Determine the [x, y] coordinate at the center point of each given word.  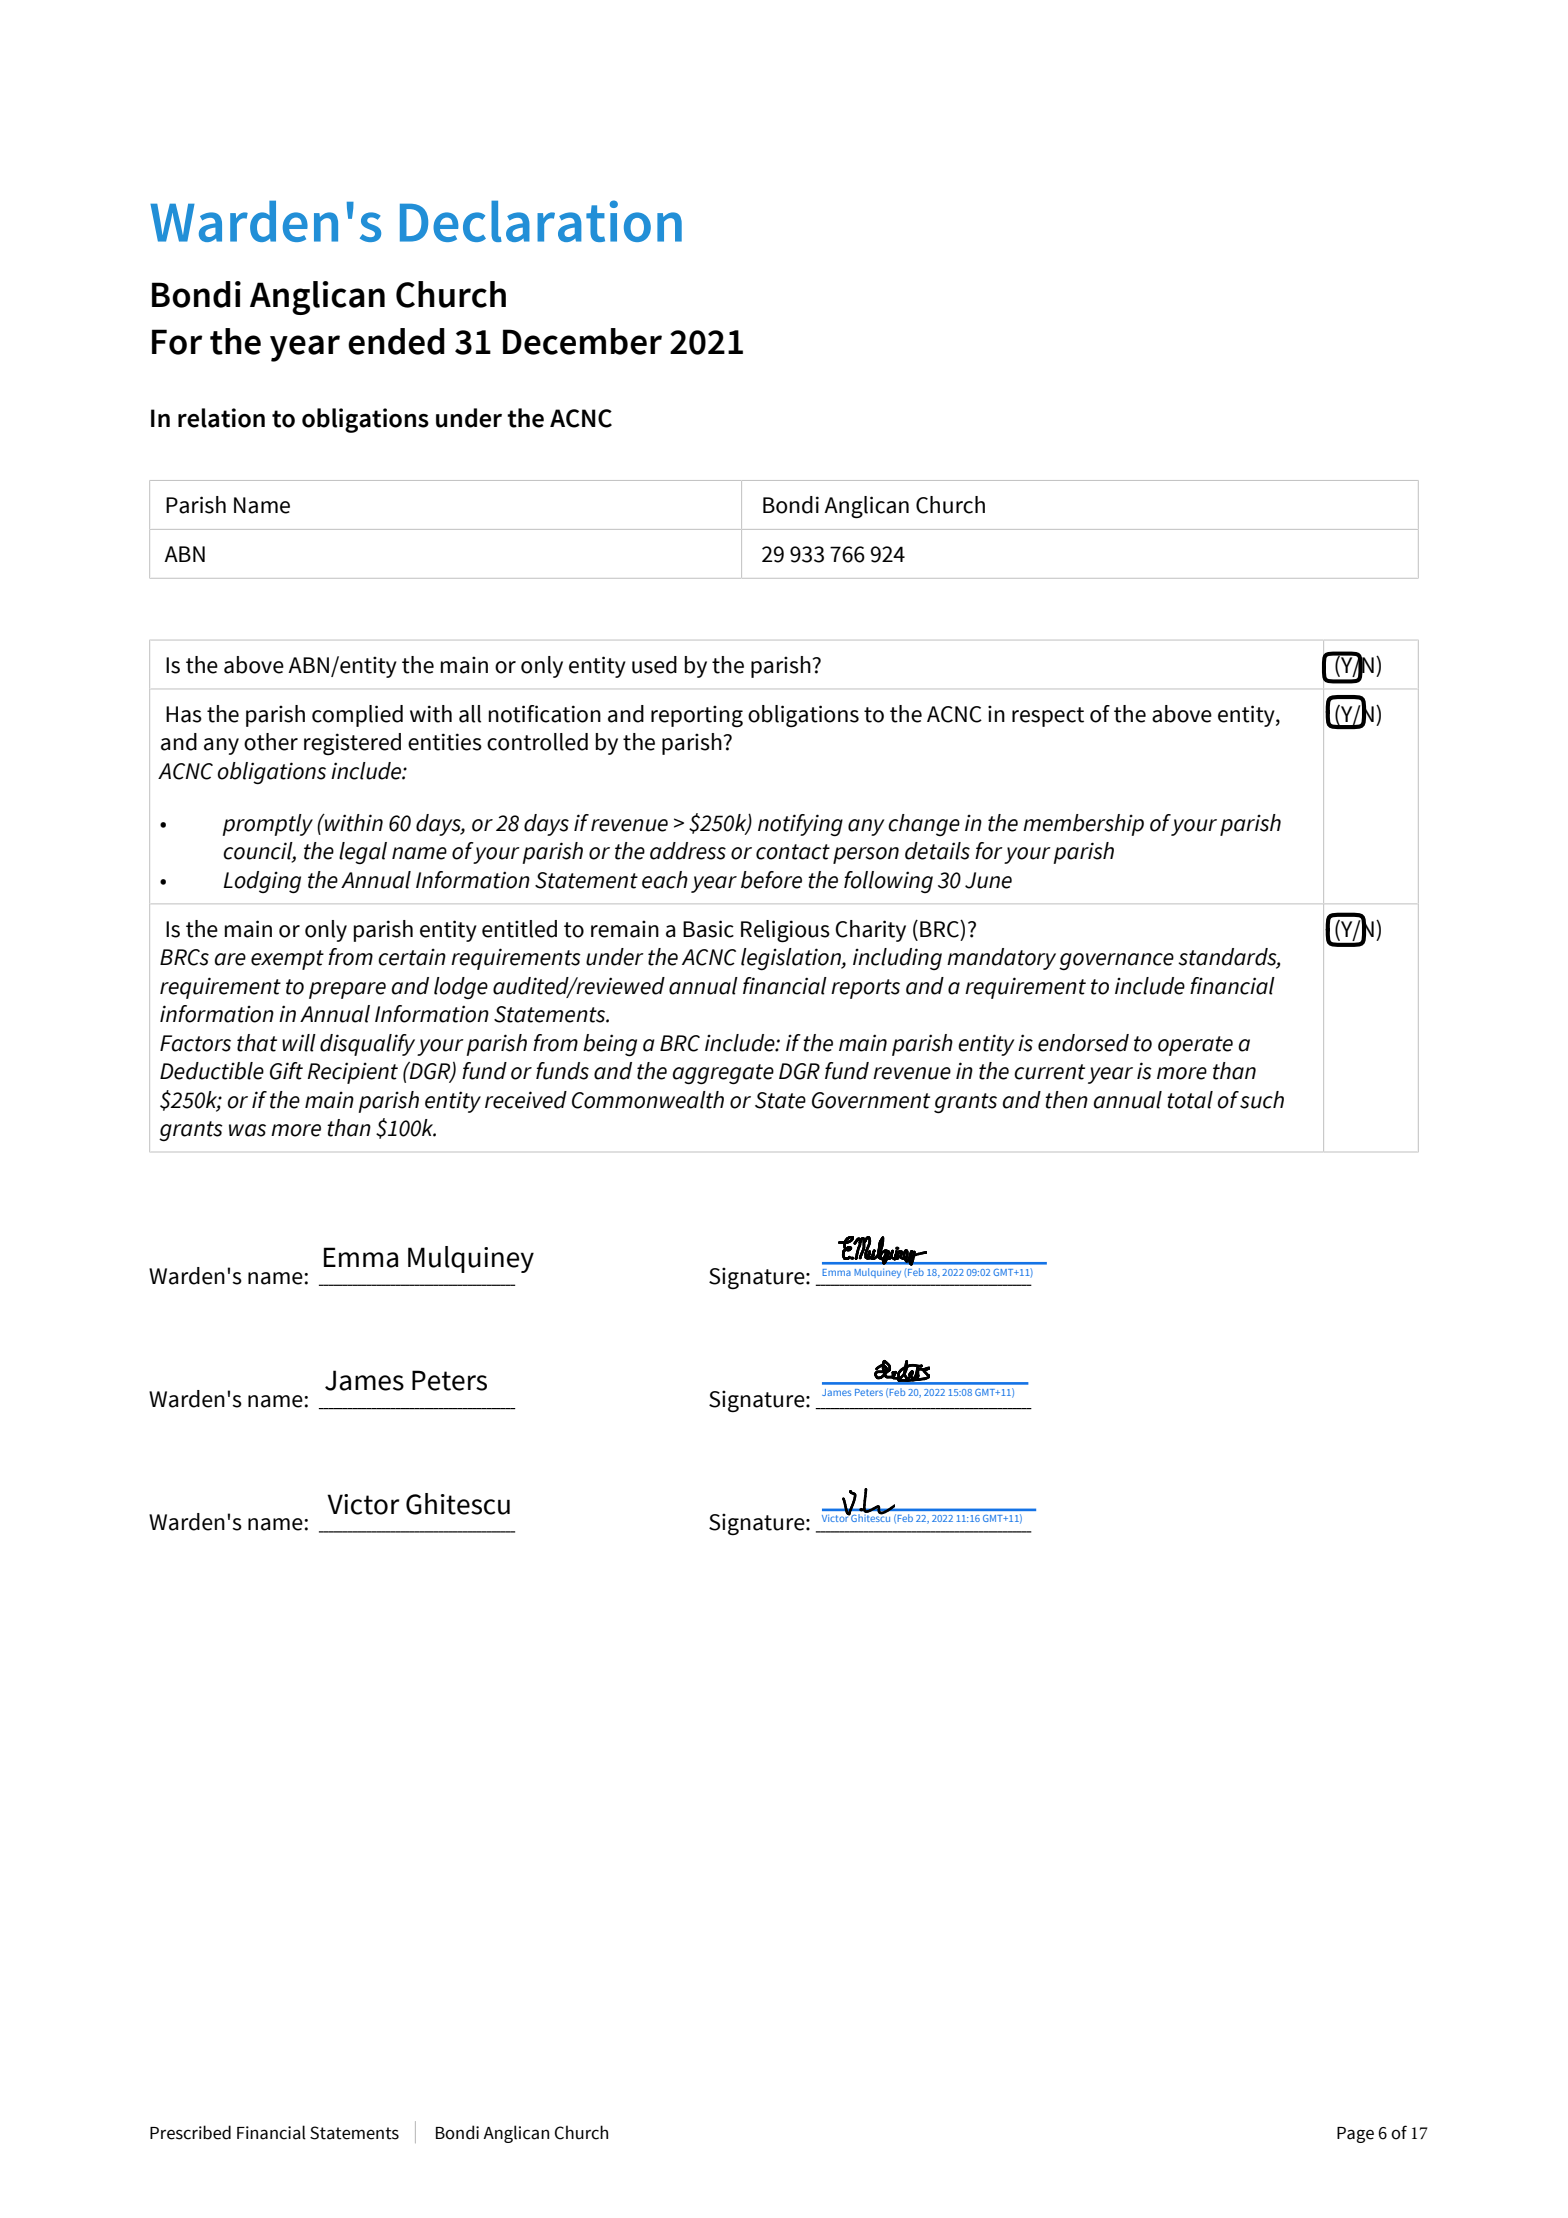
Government [871, 1100]
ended [396, 341]
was [247, 1130]
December [582, 341]
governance [1116, 961]
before [771, 880]
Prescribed [190, 2132]
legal [363, 853]
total [1190, 1100]
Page [1355, 2135]
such [1262, 1100]
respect [1048, 717]
